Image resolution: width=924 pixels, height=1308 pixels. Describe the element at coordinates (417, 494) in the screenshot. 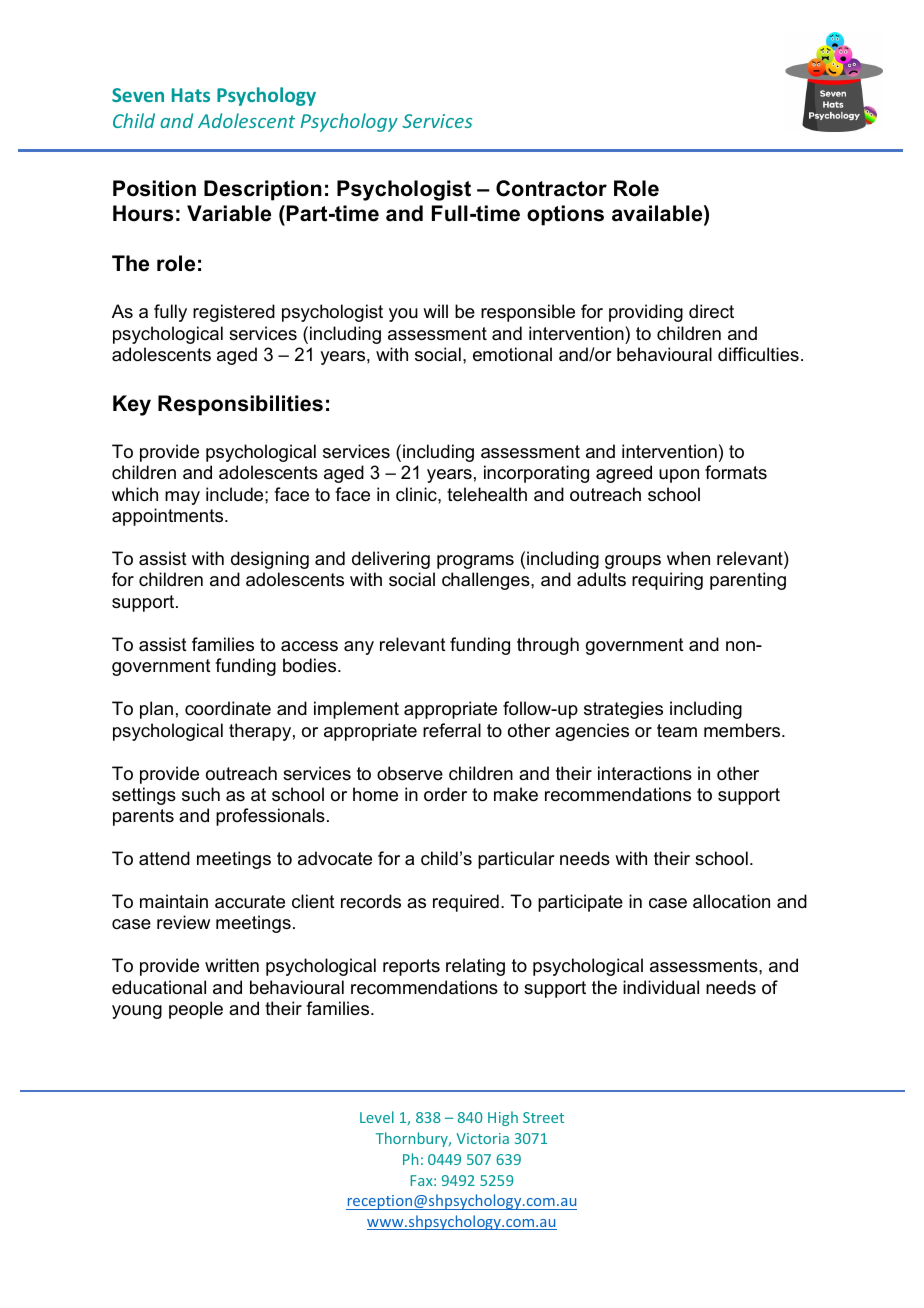

I see `clinic` at that location.
